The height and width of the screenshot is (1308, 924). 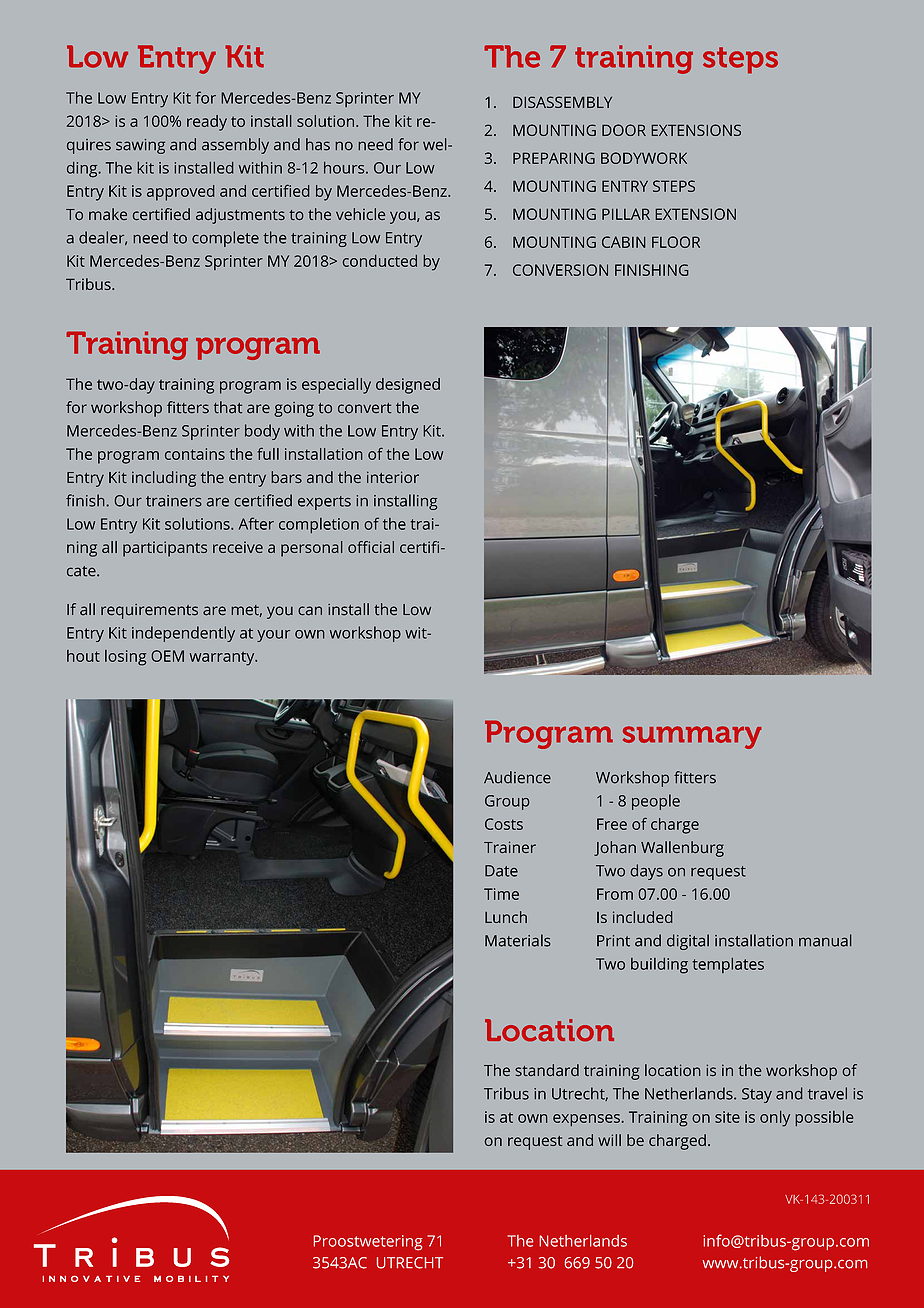 I want to click on Audience, so click(x=517, y=777).
